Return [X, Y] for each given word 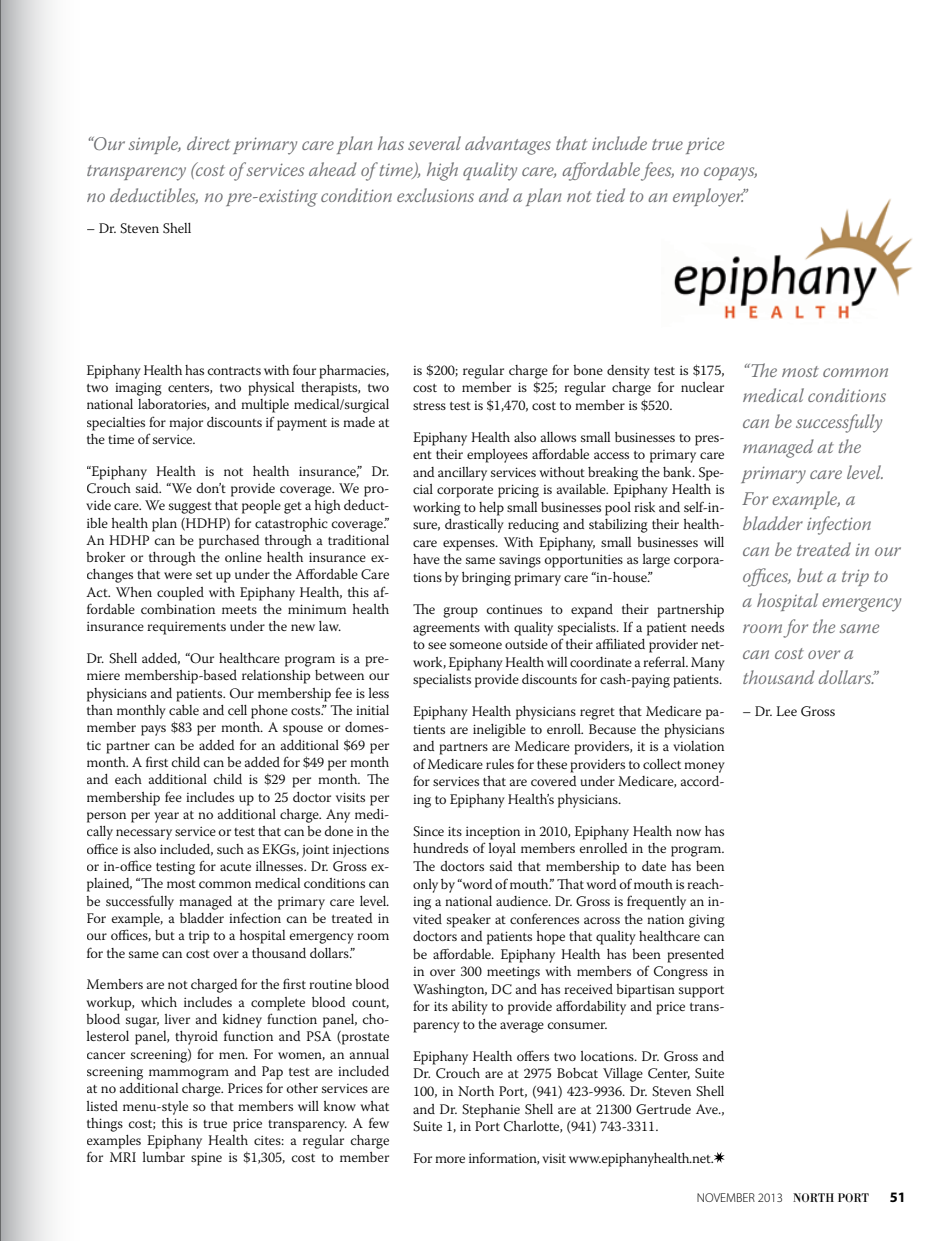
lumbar [164, 1157]
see [437, 645]
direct [208, 143]
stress [429, 406]
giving [707, 921]
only [425, 886]
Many [708, 664]
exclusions [435, 195]
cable [184, 710]
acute [235, 867]
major [186, 424]
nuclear [702, 387]
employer [709, 197]
